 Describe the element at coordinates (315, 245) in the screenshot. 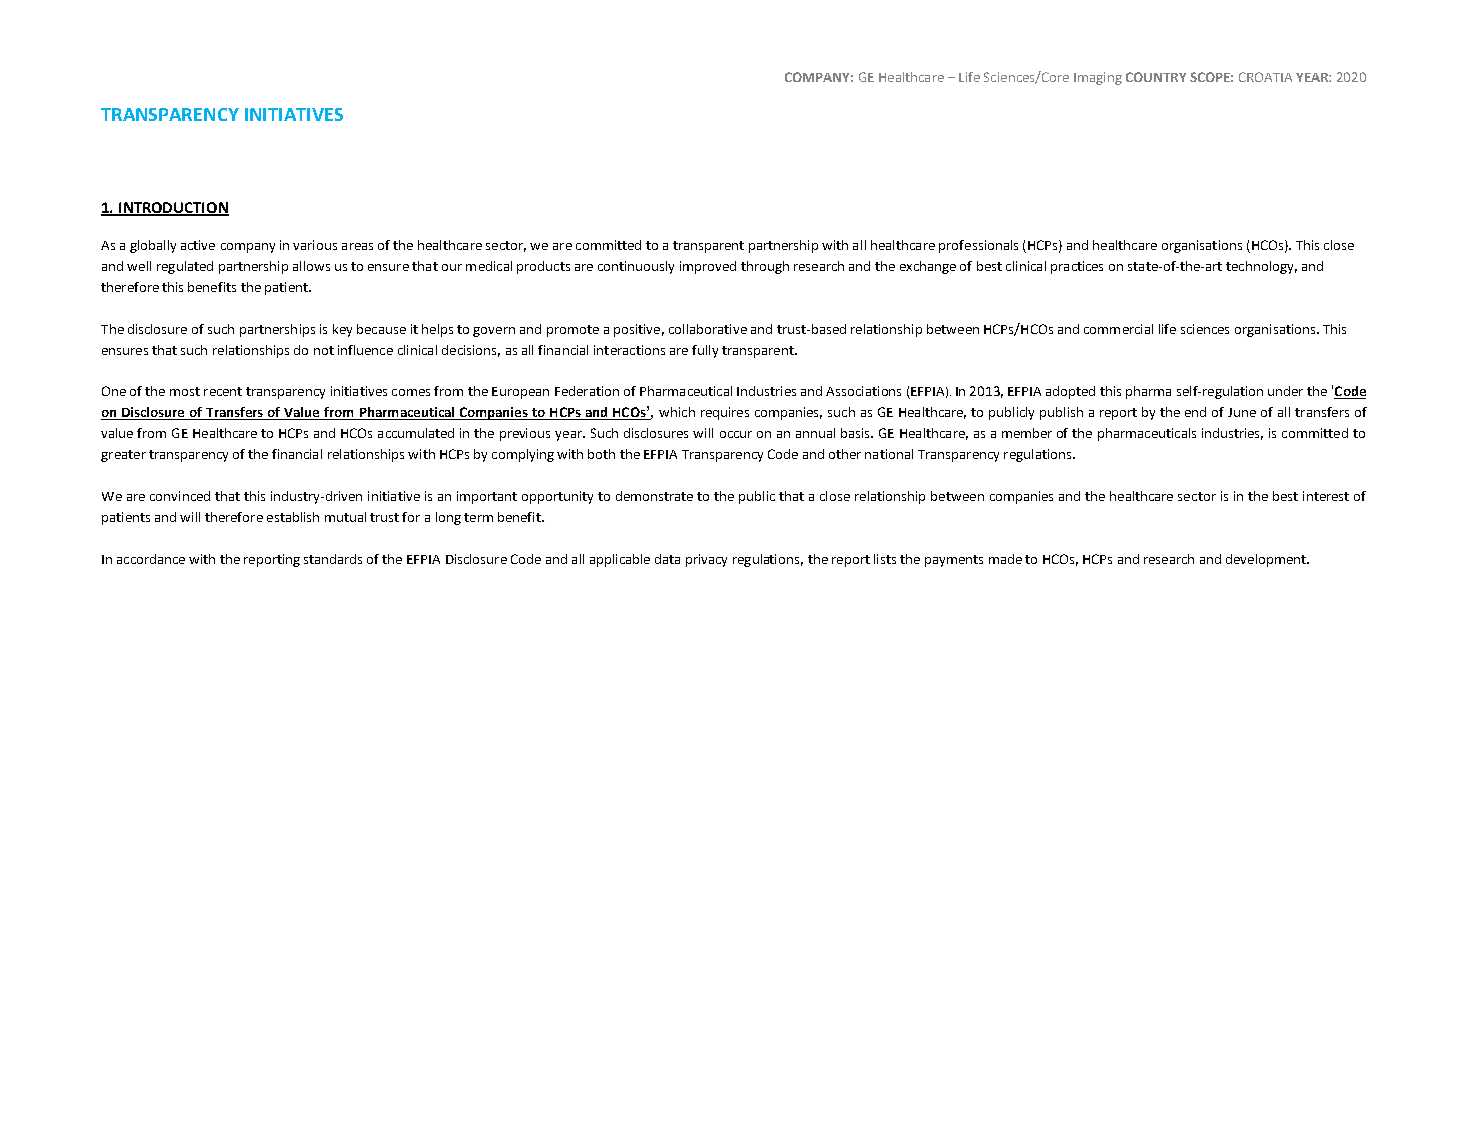

I see `various` at that location.
